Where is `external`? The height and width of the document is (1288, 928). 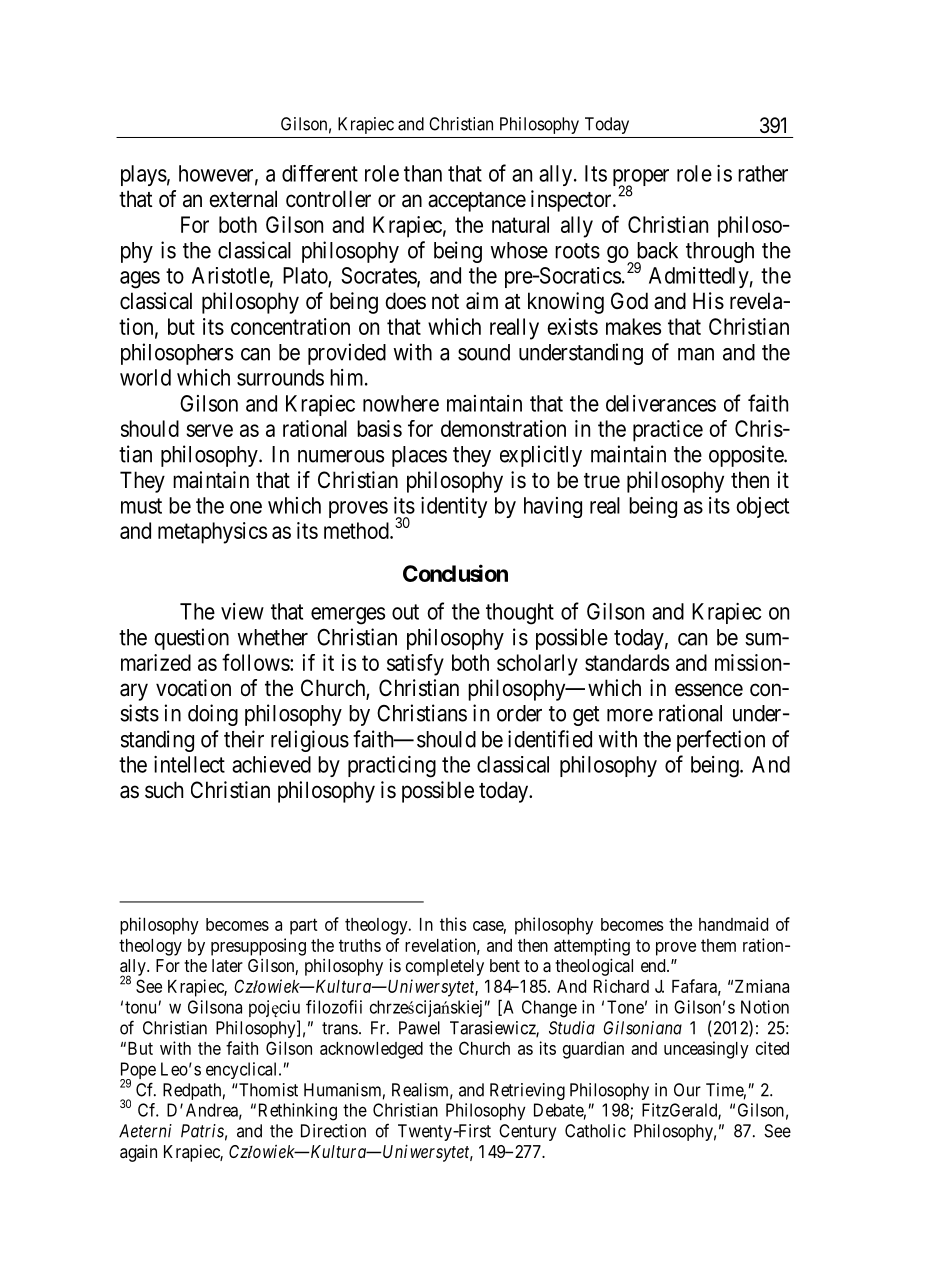
external is located at coordinates (243, 199).
